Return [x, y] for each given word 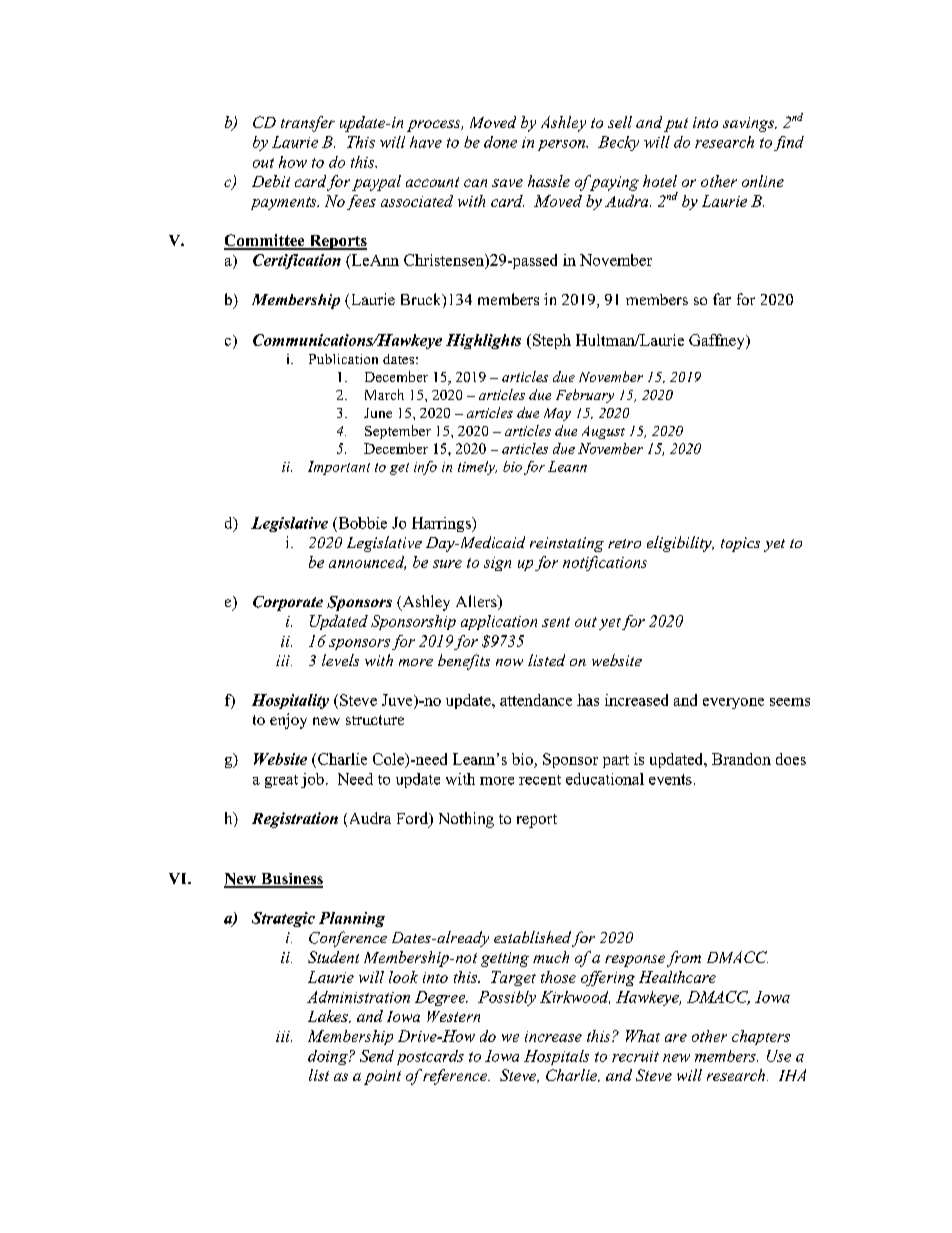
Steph [552, 341]
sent [556, 622]
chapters [761, 1037]
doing [329, 1057]
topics [740, 544]
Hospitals [556, 1057]
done [500, 142]
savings [749, 124]
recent [540, 780]
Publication [343, 359]
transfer [308, 124]
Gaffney [718, 341]
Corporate [288, 603]
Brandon [741, 759]
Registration [295, 820]
